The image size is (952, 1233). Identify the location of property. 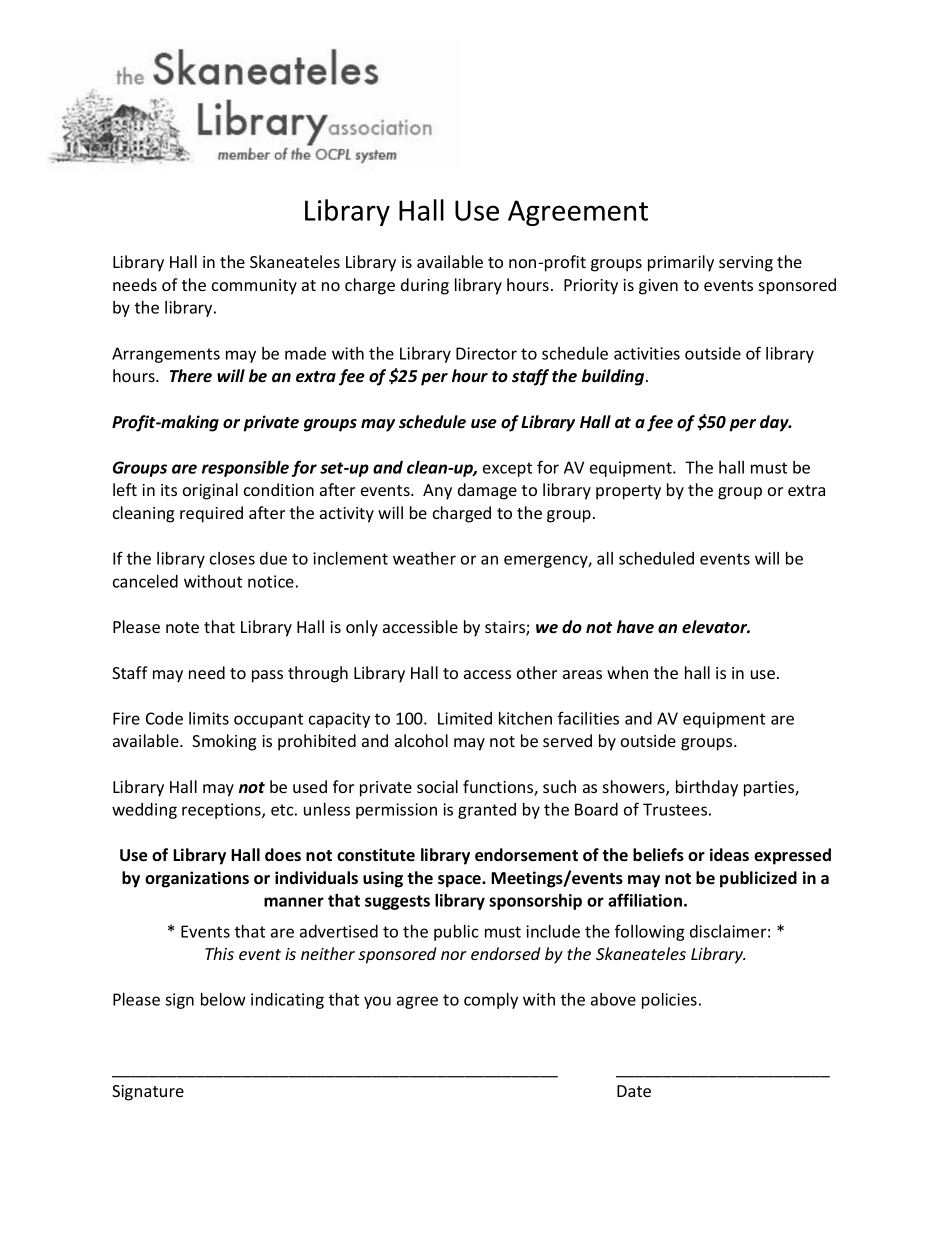
(628, 492).
